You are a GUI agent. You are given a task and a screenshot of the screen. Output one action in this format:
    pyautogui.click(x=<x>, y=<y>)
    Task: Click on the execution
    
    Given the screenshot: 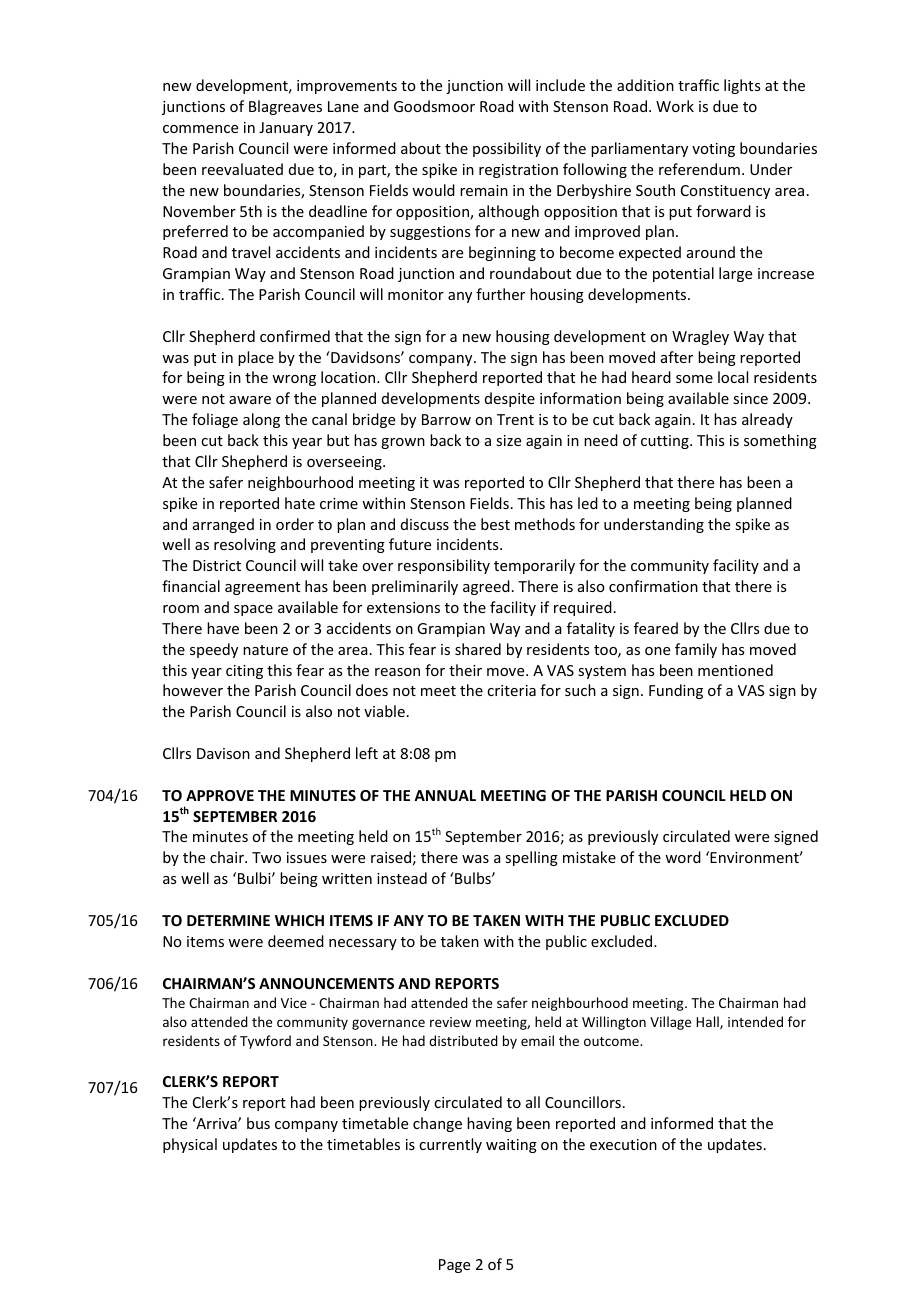 What is the action you would take?
    pyautogui.click(x=623, y=1144)
